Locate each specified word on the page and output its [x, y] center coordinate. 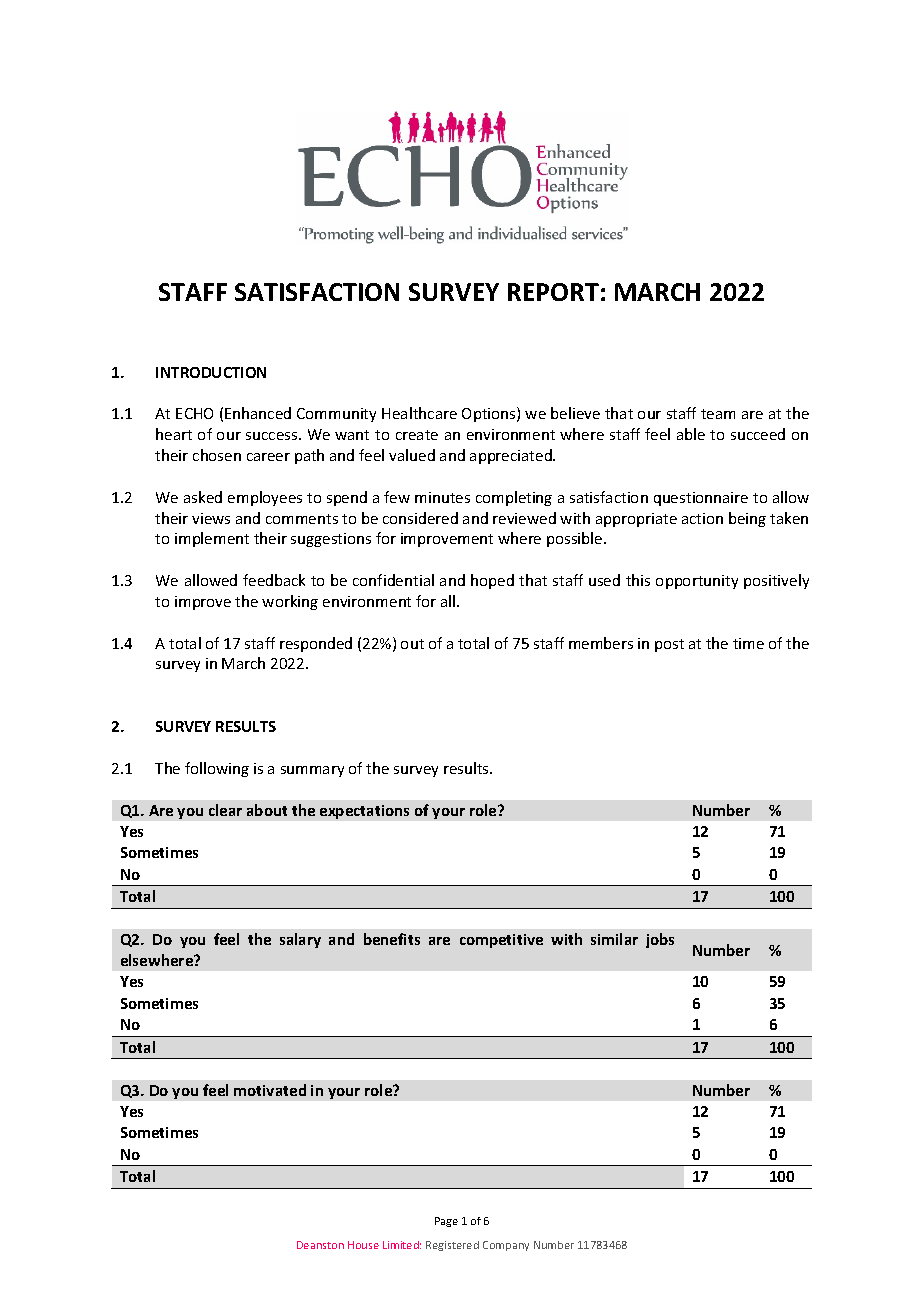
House [363, 1245]
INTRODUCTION [211, 372]
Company [506, 1246]
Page [446, 1222]
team [718, 414]
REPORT [553, 292]
